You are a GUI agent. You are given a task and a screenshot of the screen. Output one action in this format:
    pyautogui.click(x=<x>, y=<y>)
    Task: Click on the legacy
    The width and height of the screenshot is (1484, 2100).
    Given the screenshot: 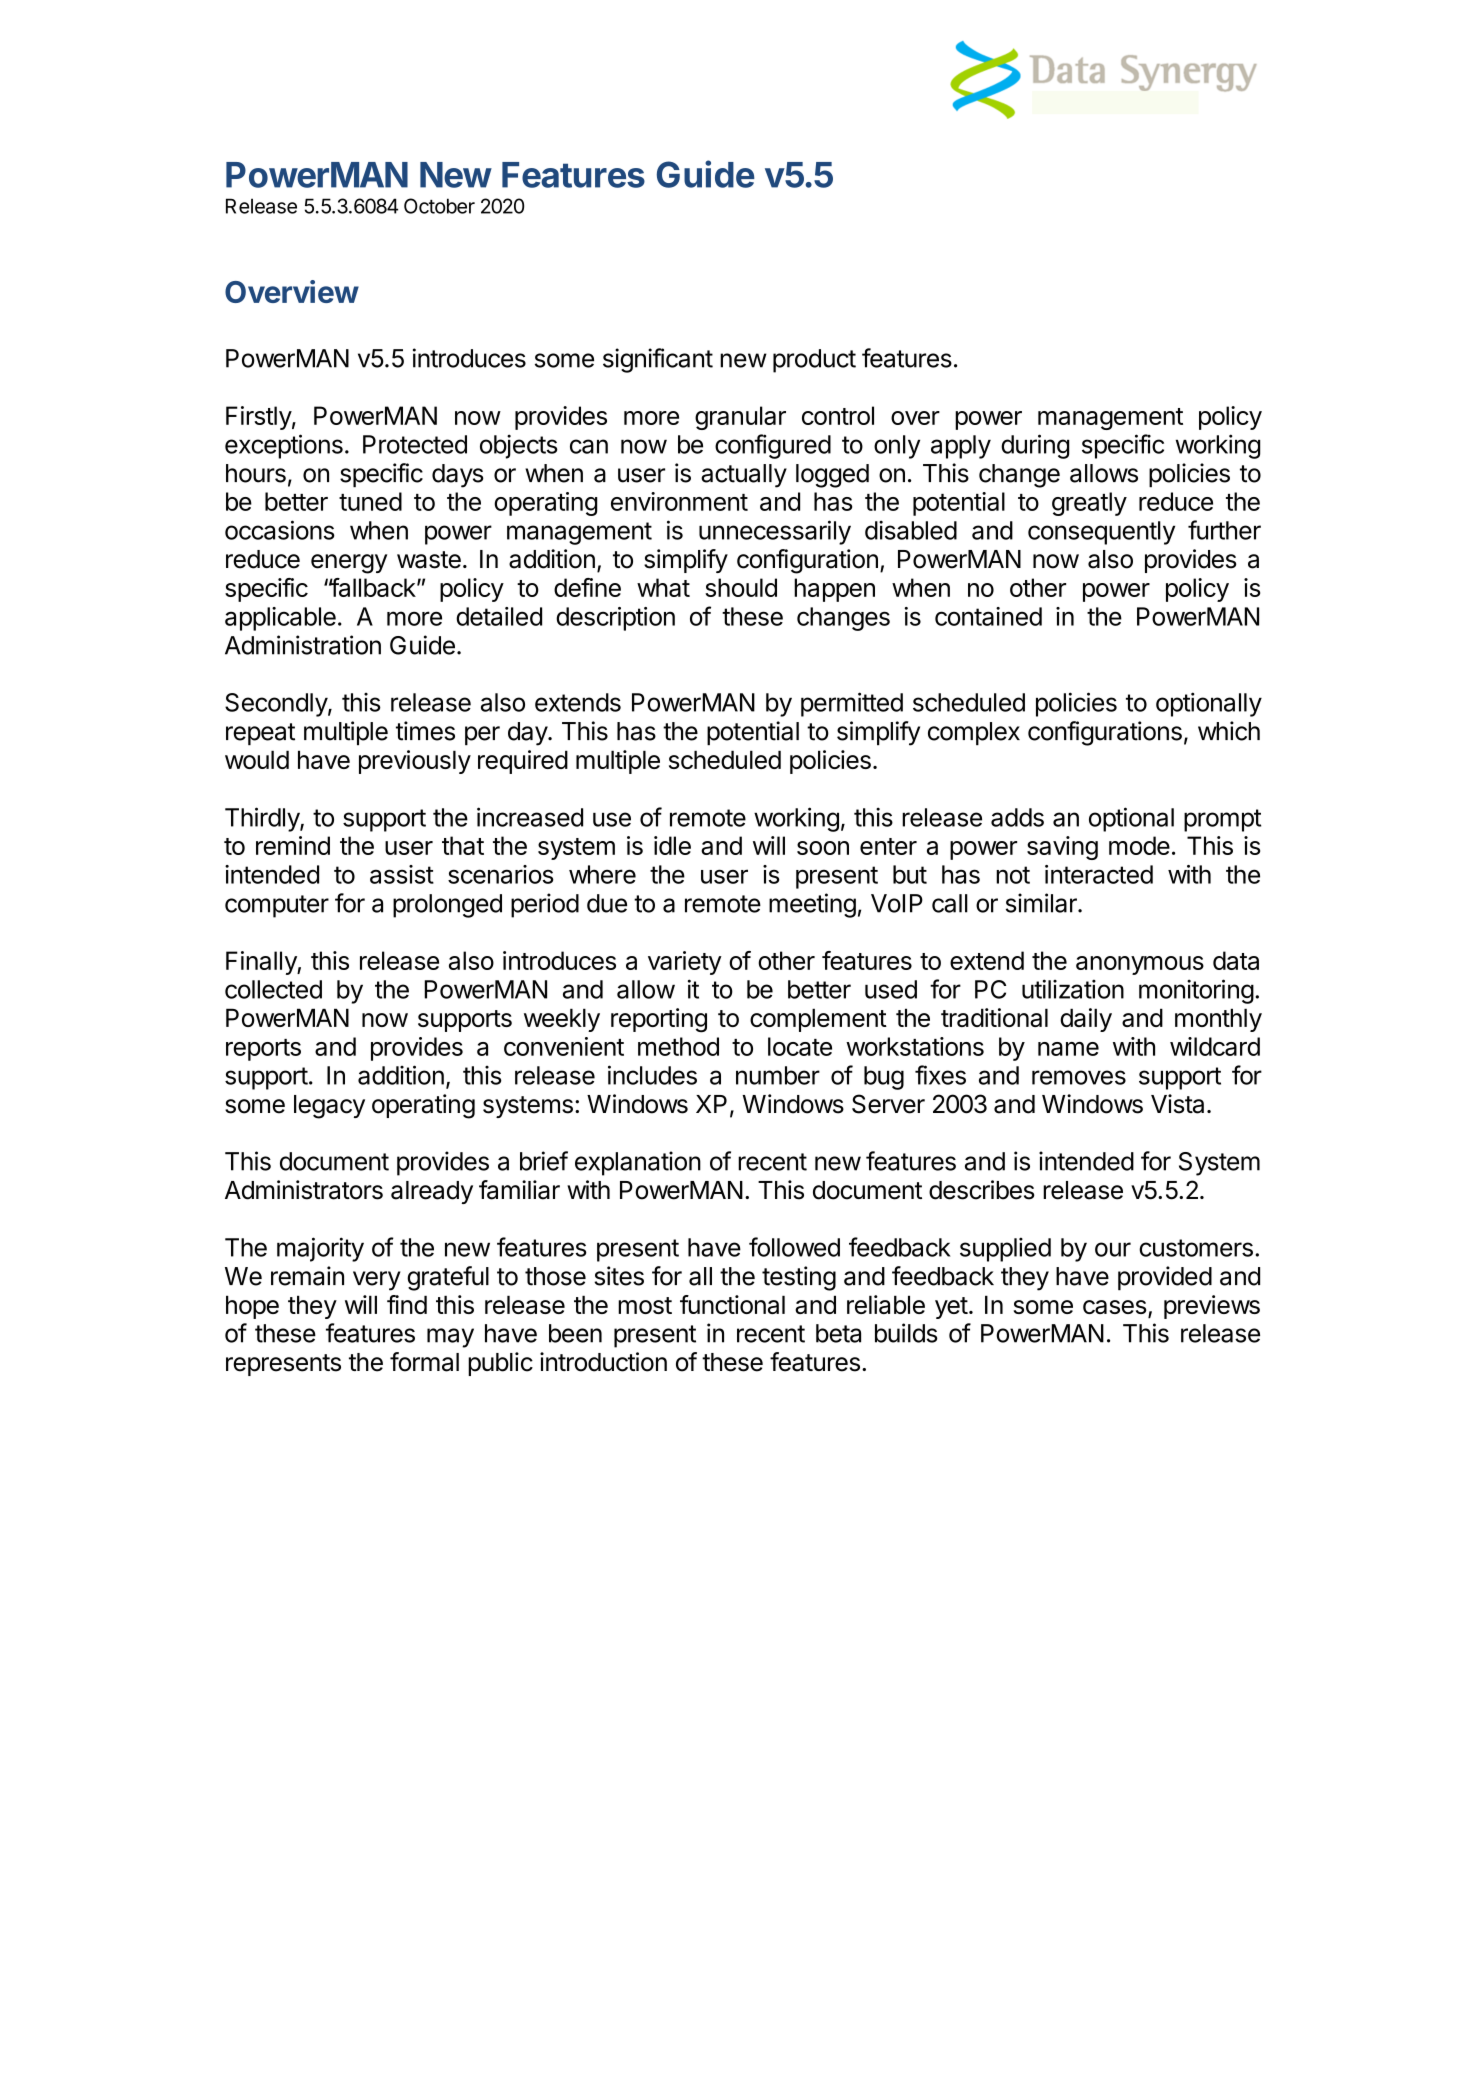 What is the action you would take?
    pyautogui.click(x=329, y=1107)
